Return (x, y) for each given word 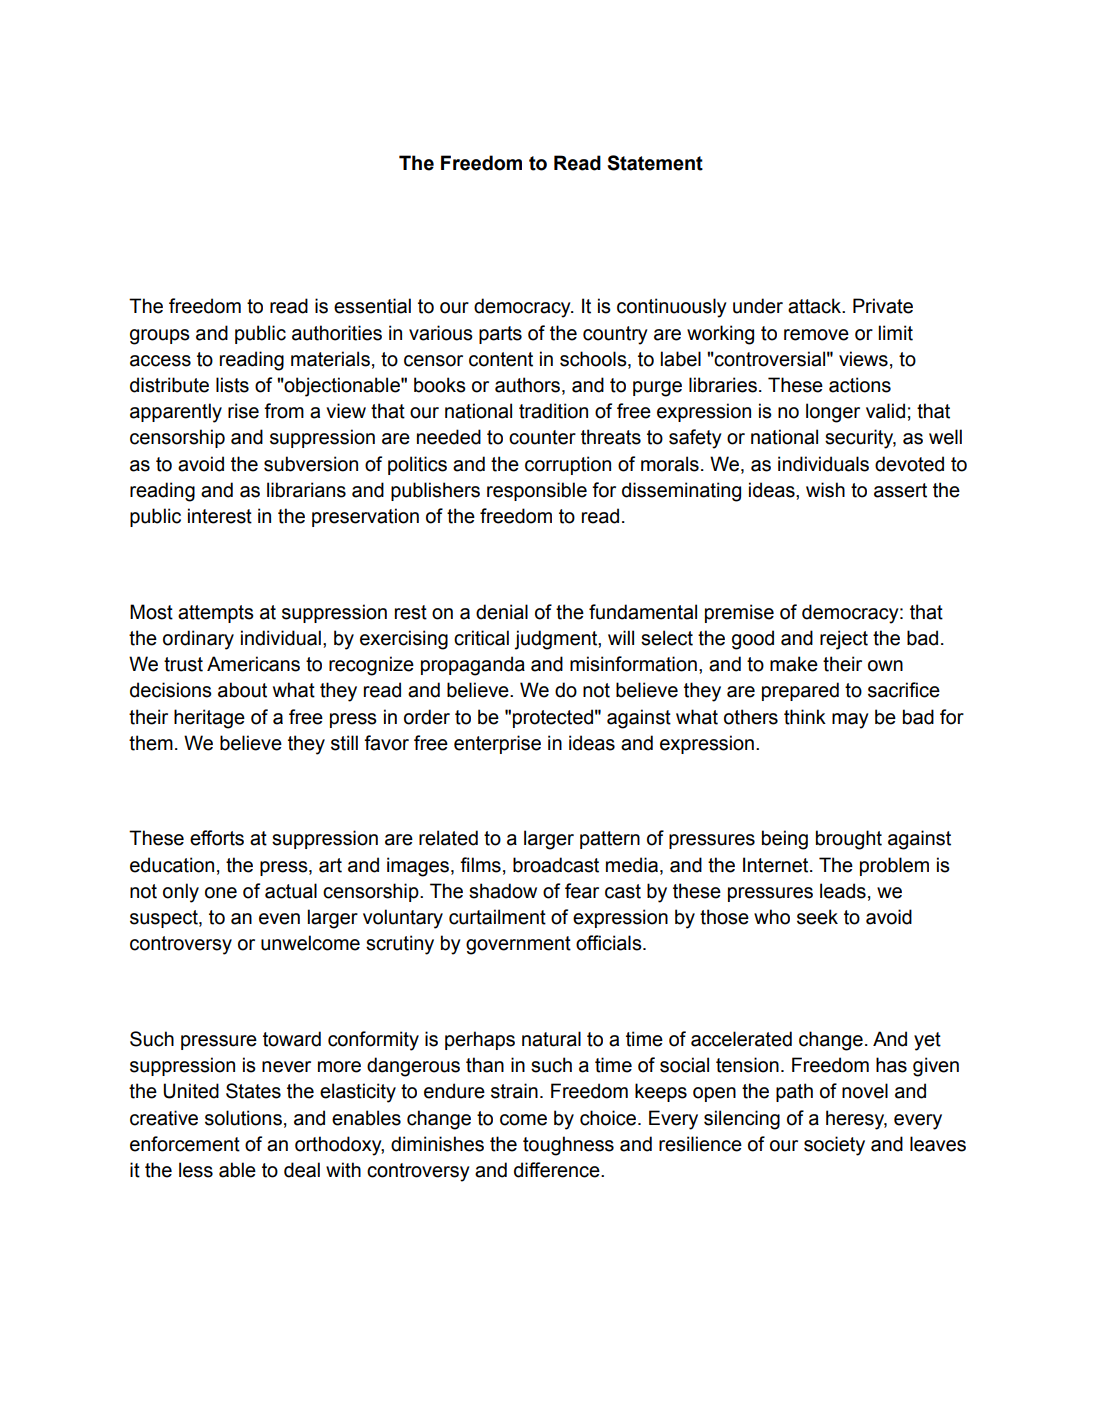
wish (825, 490)
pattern (610, 840)
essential (372, 306)
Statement (655, 163)
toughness (568, 1146)
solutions (243, 1118)
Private (883, 306)
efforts (217, 838)
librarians (306, 490)
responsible (537, 491)
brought (849, 840)
